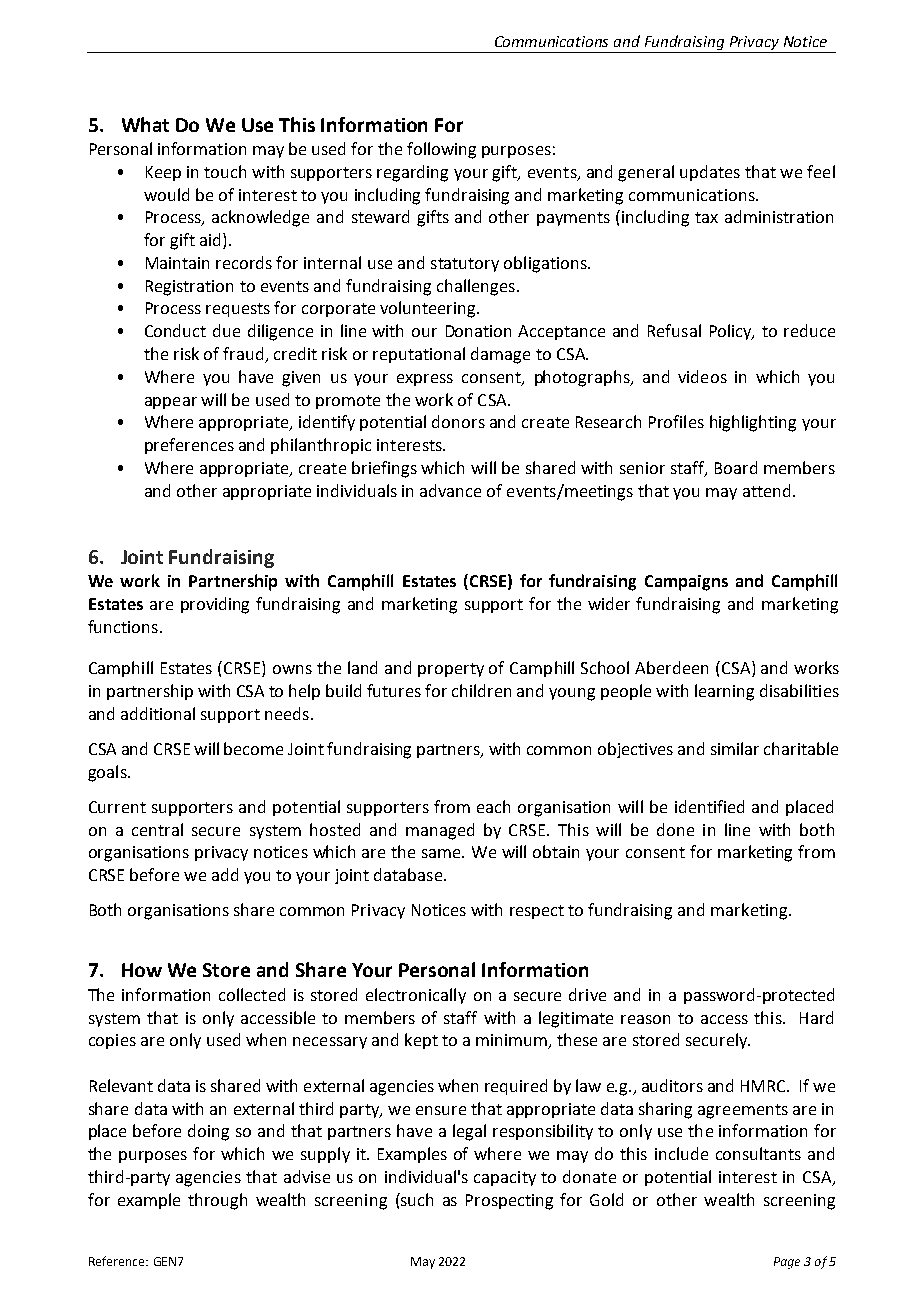  I want to click on touch, so click(225, 171).
